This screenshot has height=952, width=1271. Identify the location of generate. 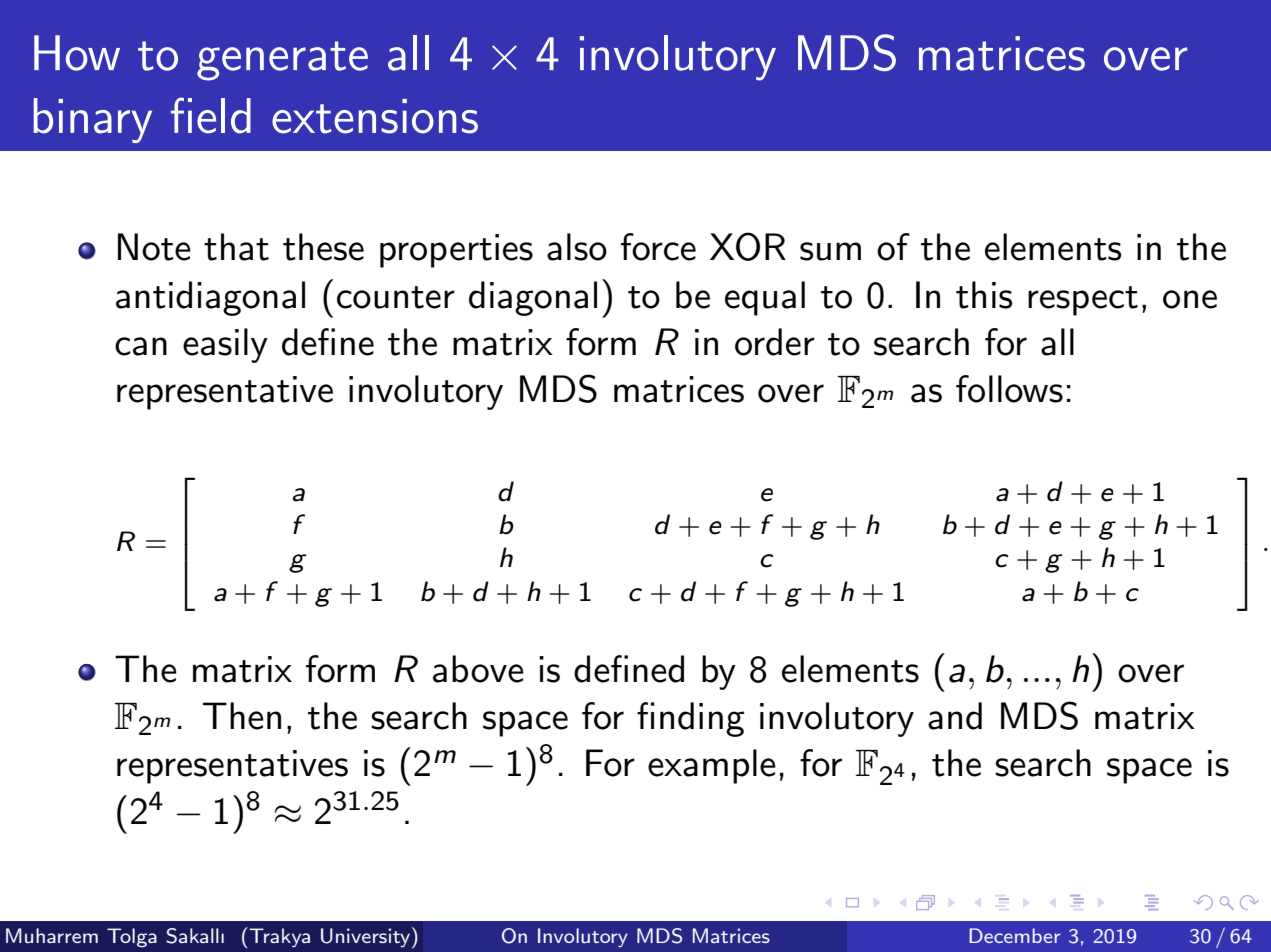
(282, 61).
